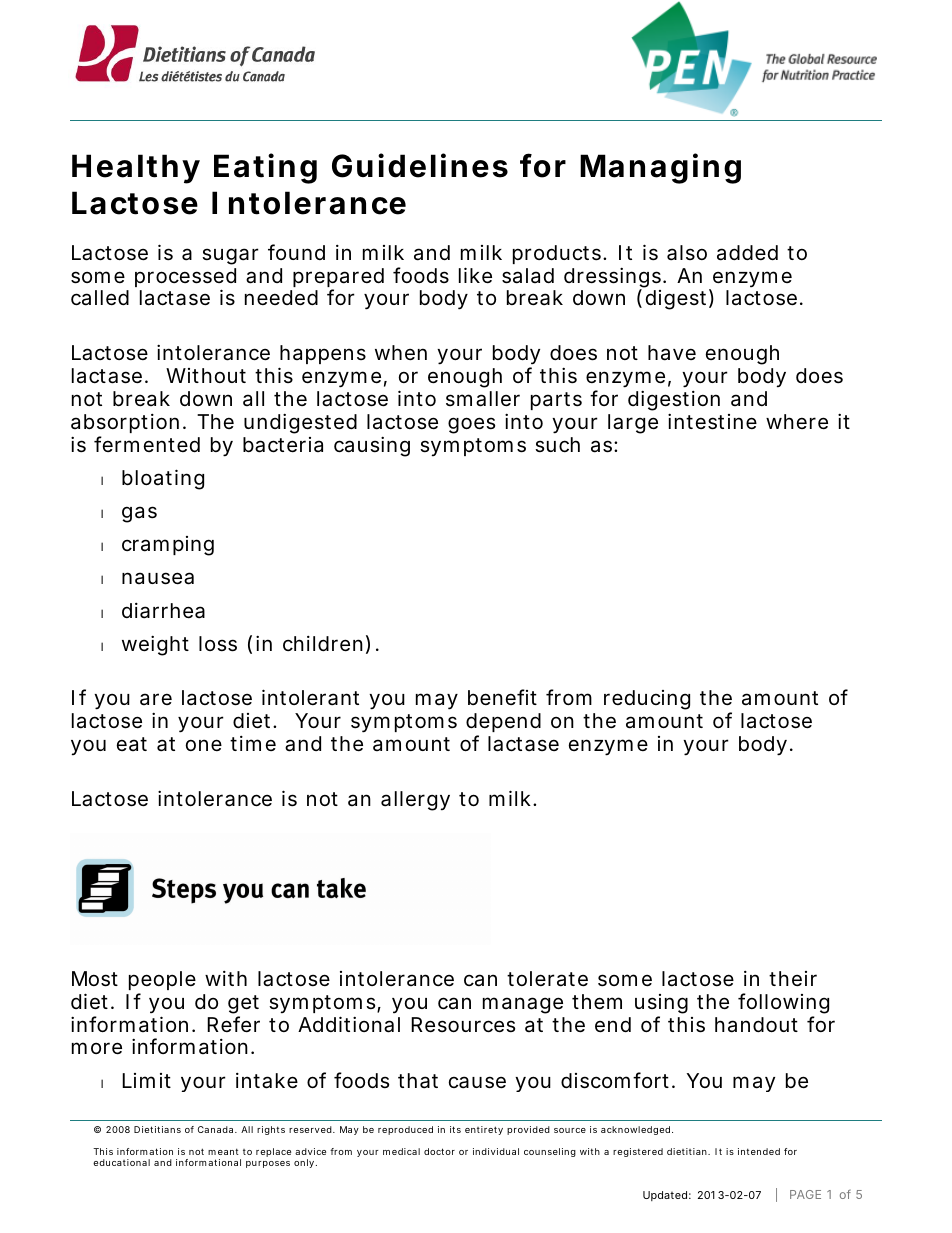  What do you see at coordinates (136, 169) in the screenshot?
I see `Healthy` at bounding box center [136, 169].
